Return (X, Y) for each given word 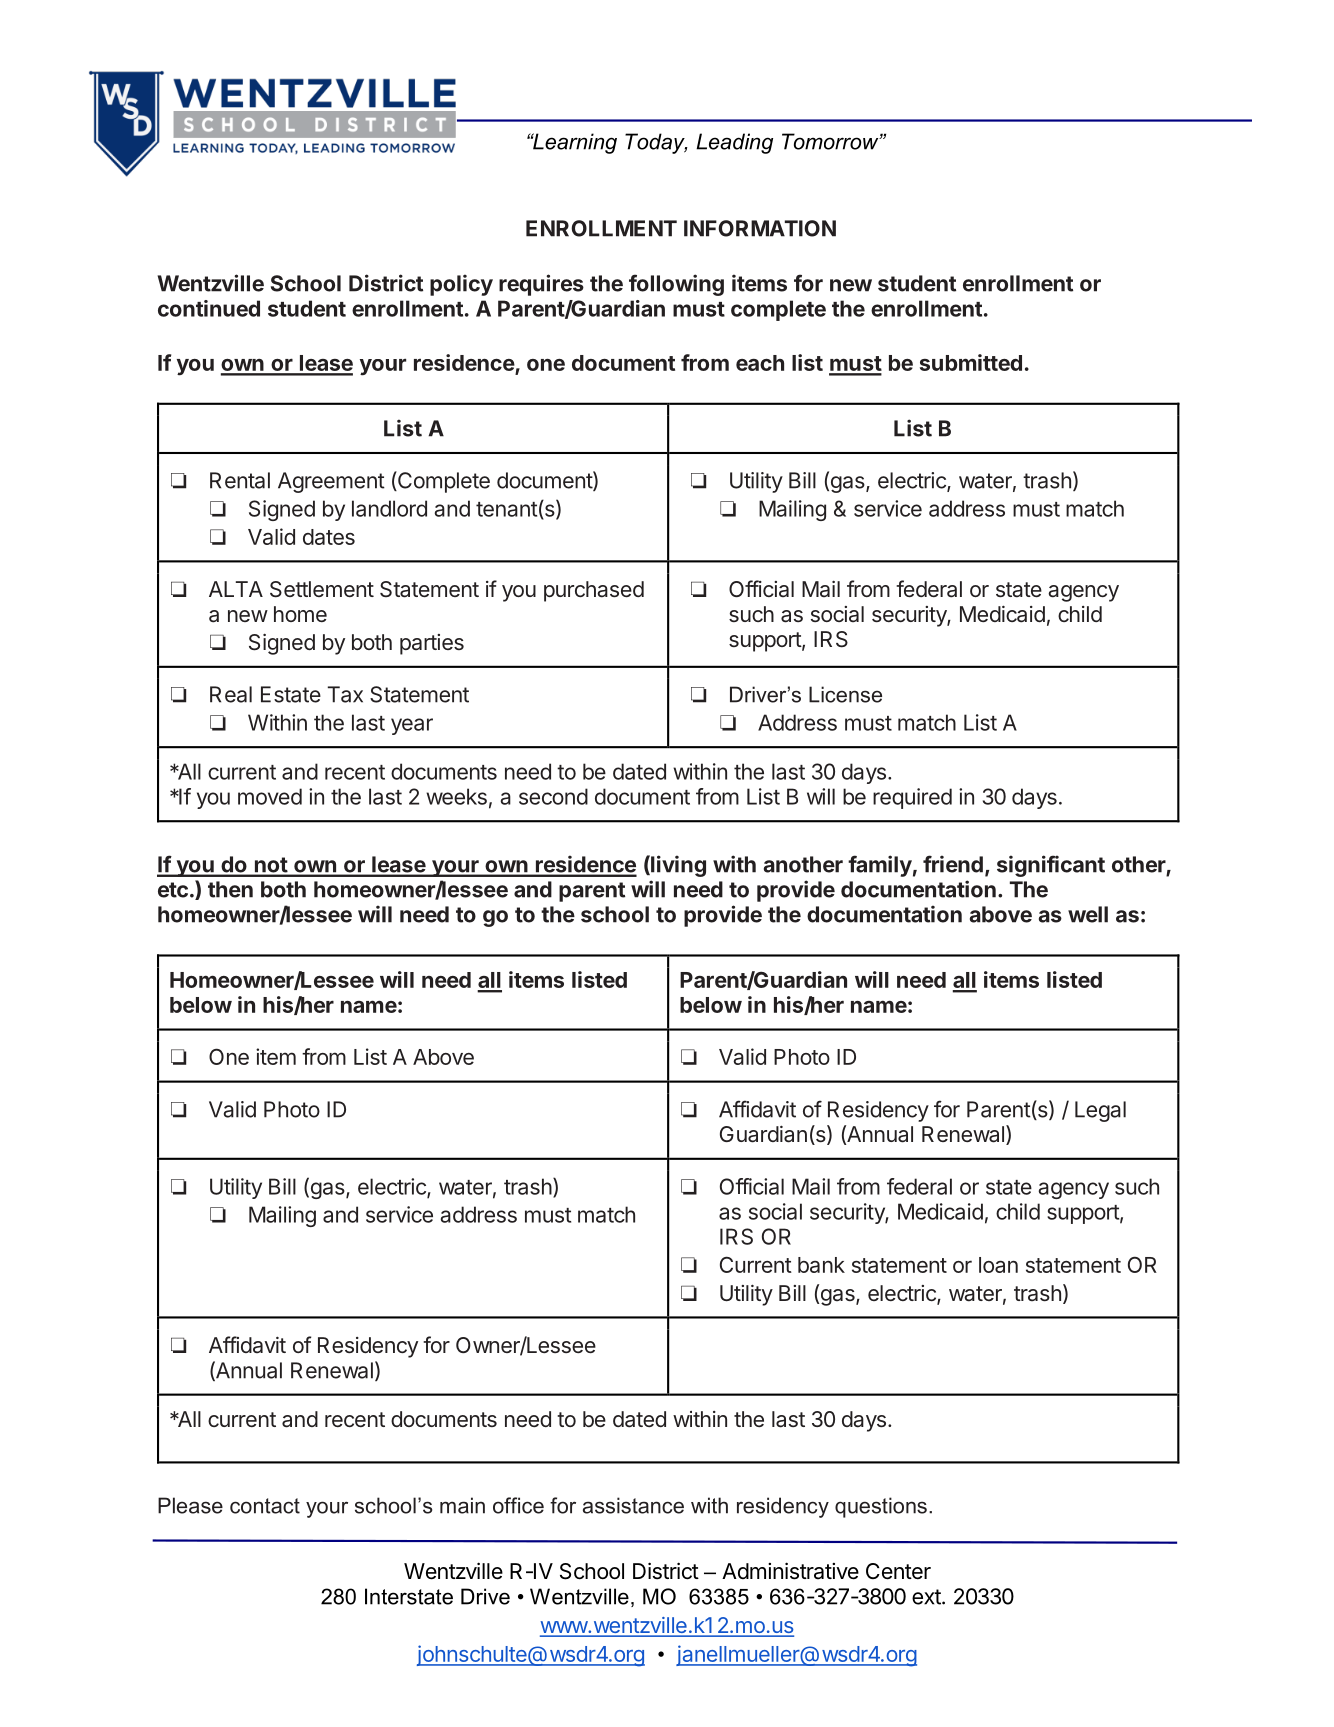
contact (265, 1506)
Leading (734, 143)
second (553, 796)
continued (209, 308)
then (230, 889)
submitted (971, 362)
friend (953, 864)
